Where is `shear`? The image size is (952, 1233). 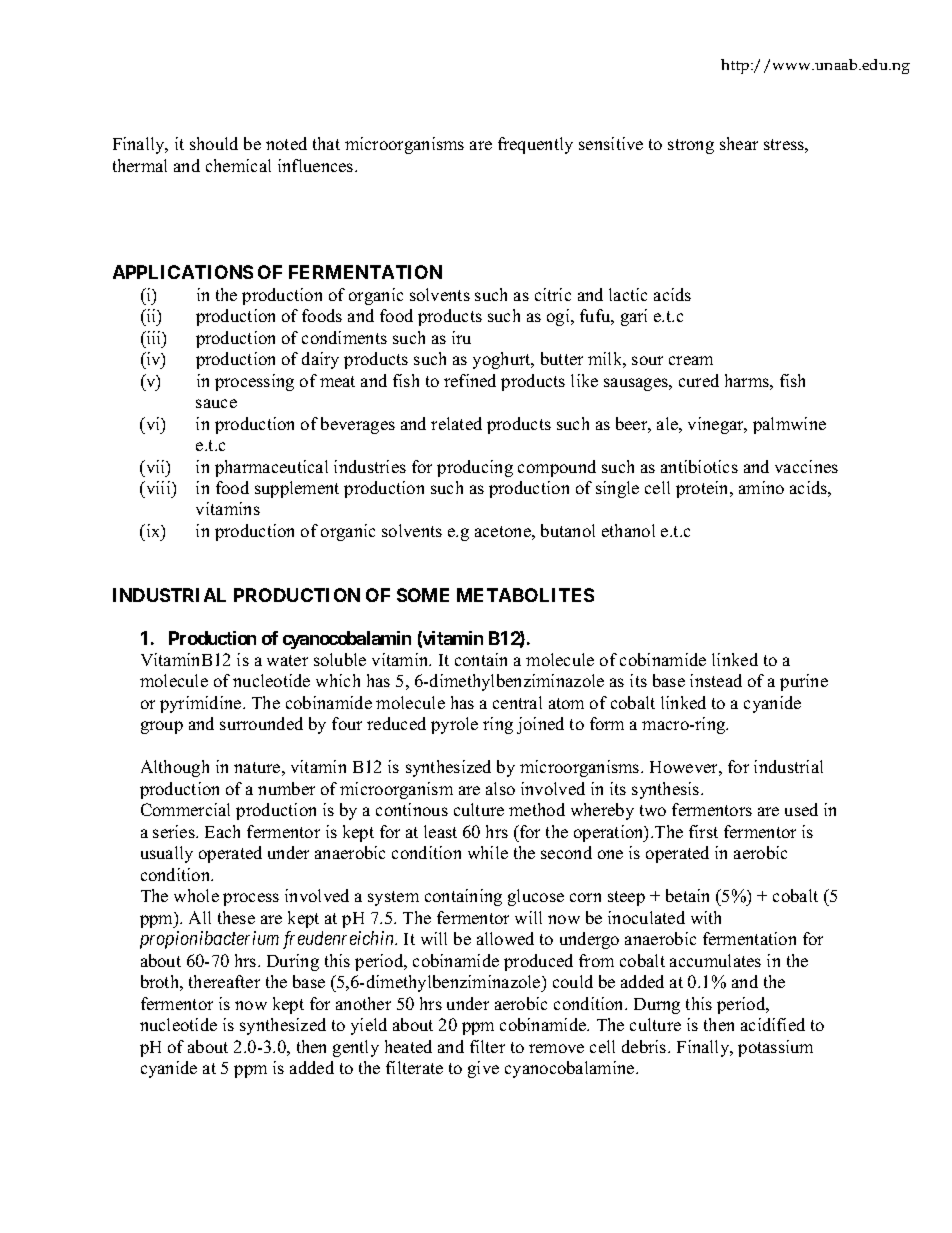 shear is located at coordinates (739, 143).
